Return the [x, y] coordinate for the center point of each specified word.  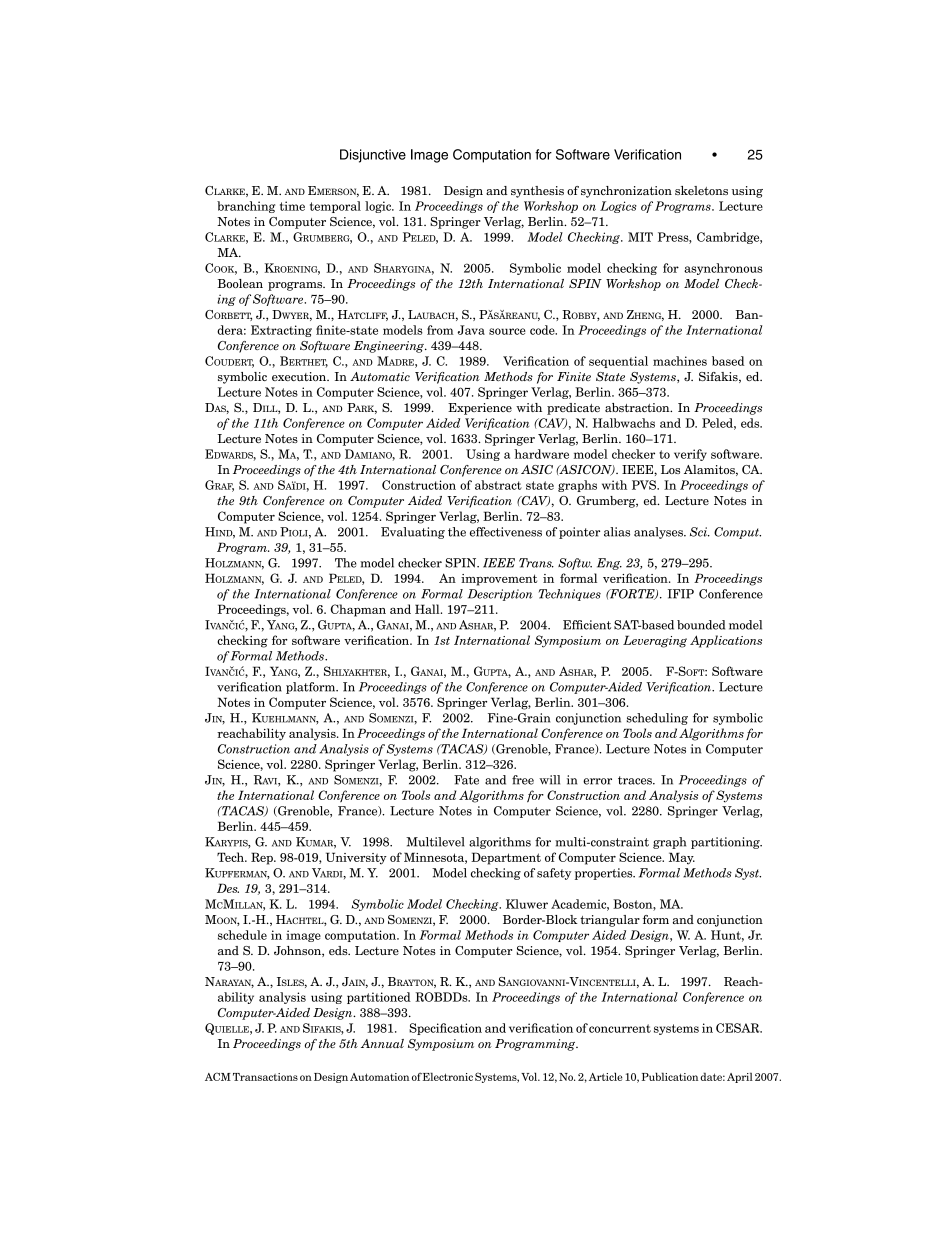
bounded [701, 625]
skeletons [701, 190]
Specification [445, 1029]
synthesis [537, 192]
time [292, 206]
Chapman [358, 610]
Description [500, 595]
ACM [218, 1076]
